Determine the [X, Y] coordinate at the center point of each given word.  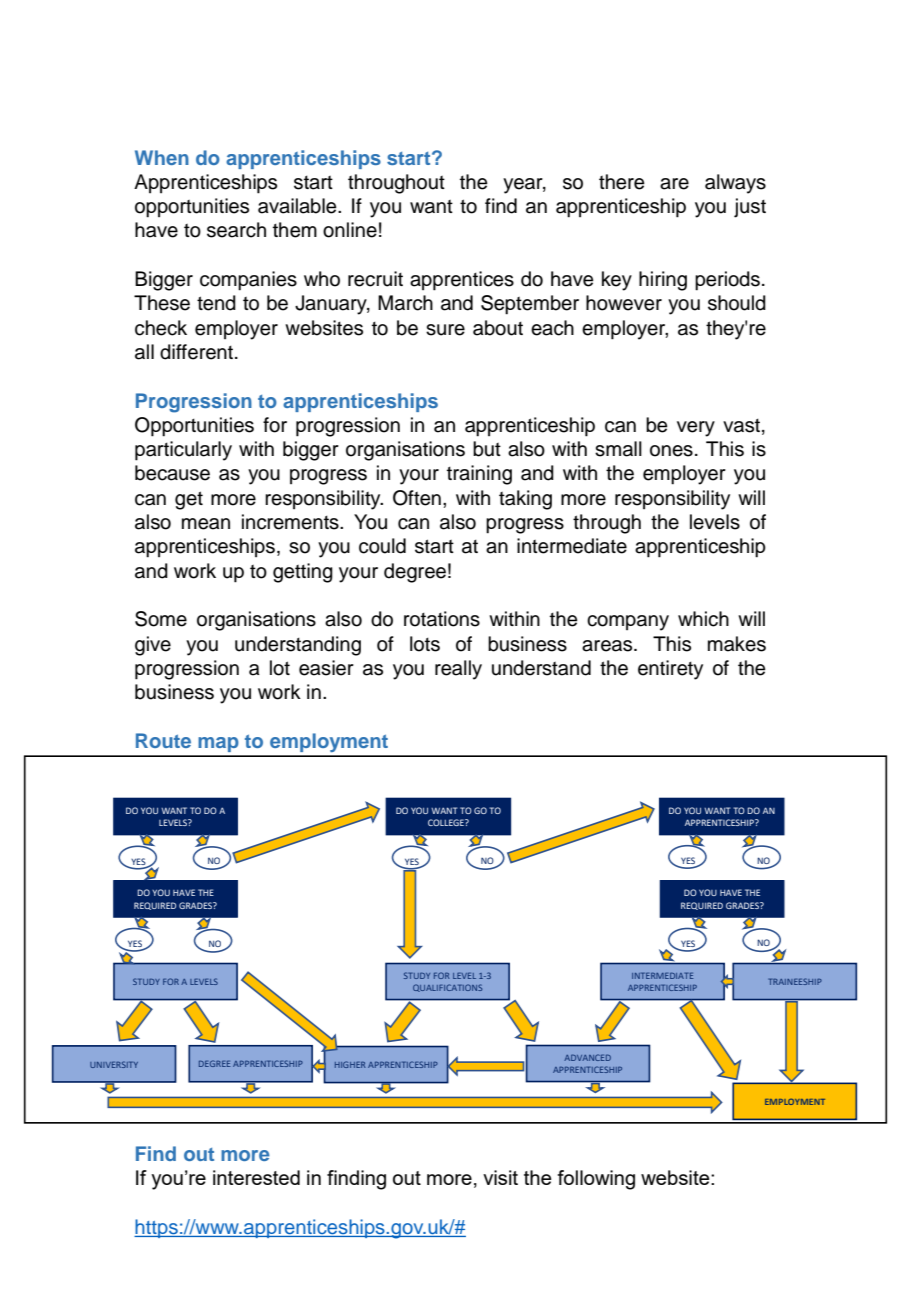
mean [206, 524]
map [218, 744]
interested [256, 1177]
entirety [670, 670]
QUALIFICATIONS [447, 988]
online [350, 230]
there [622, 182]
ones [671, 451]
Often [417, 498]
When [162, 157]
